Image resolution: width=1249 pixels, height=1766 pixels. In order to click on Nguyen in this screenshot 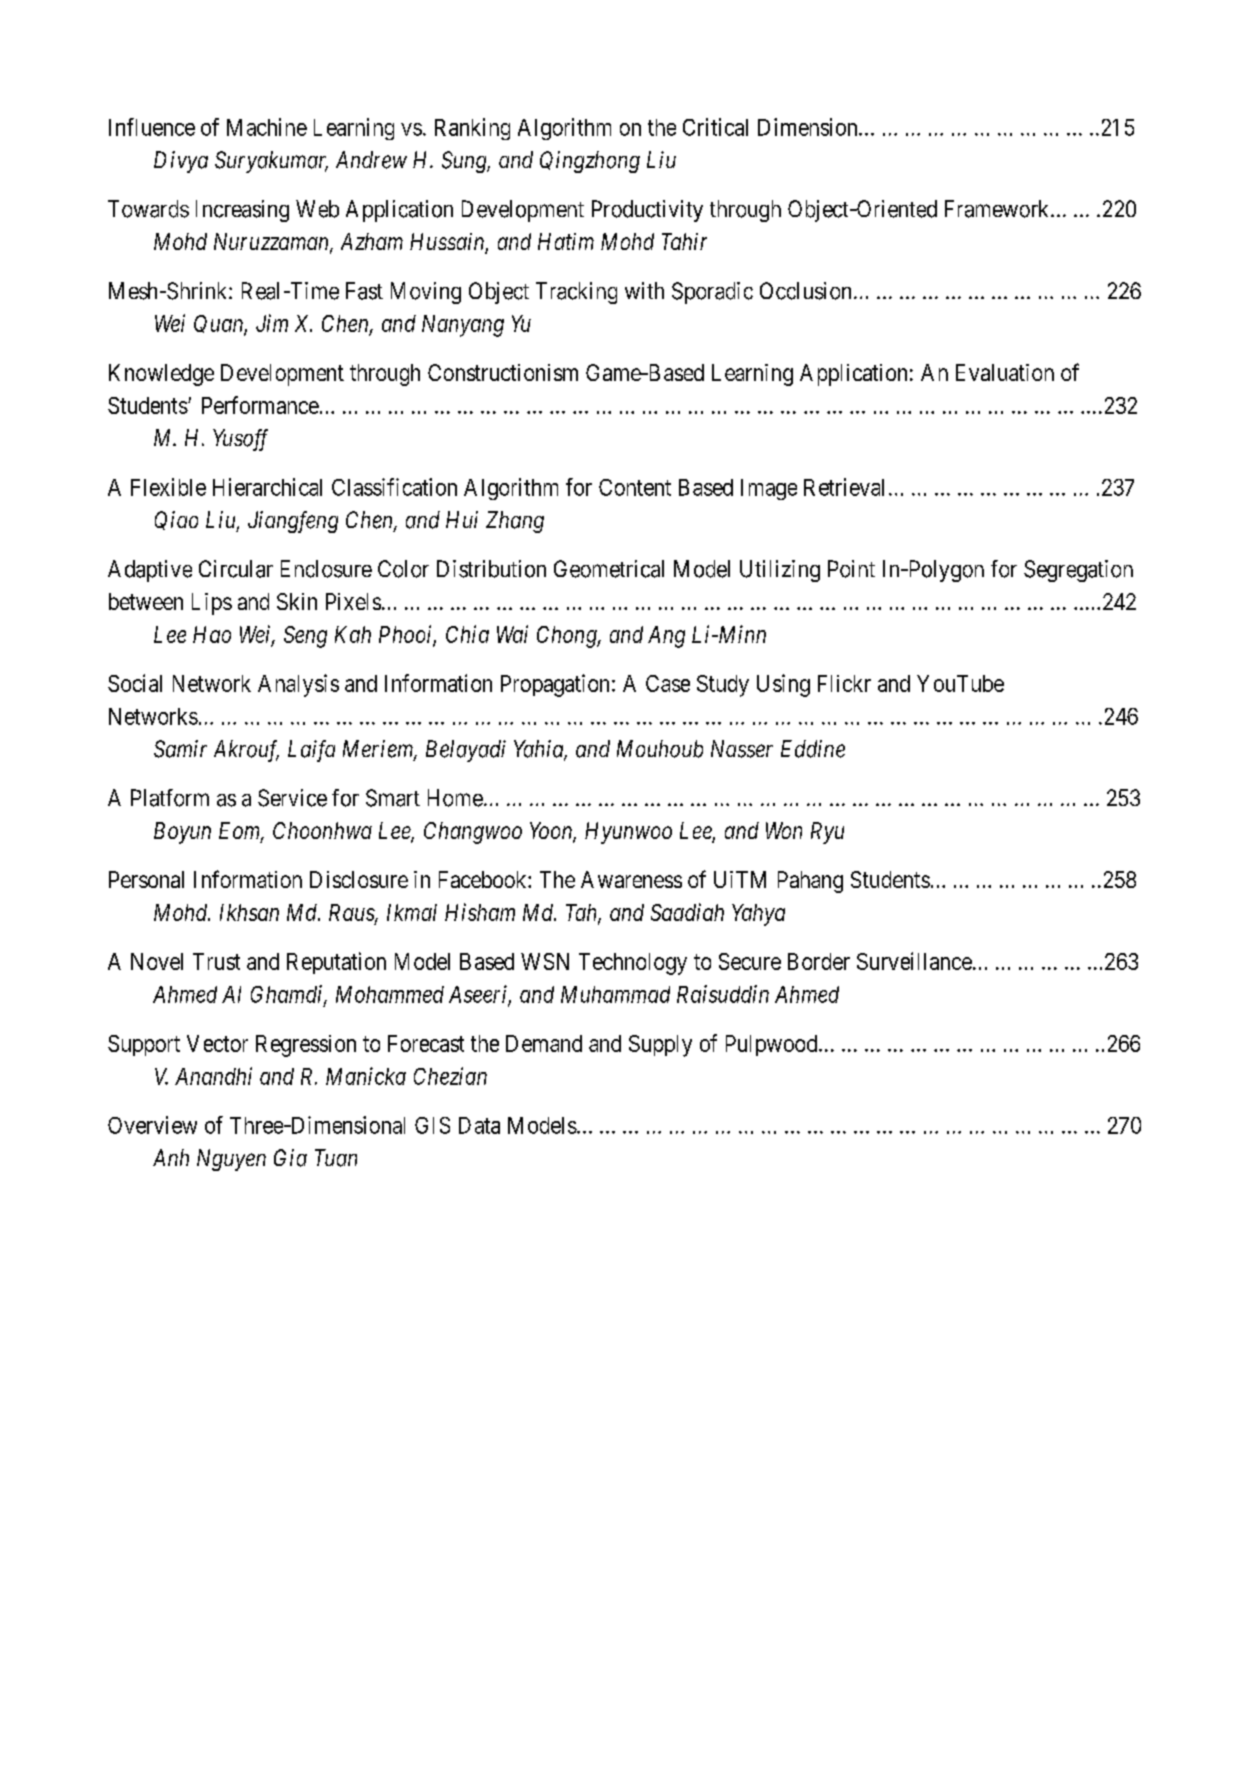, I will do `click(231, 1160)`.
